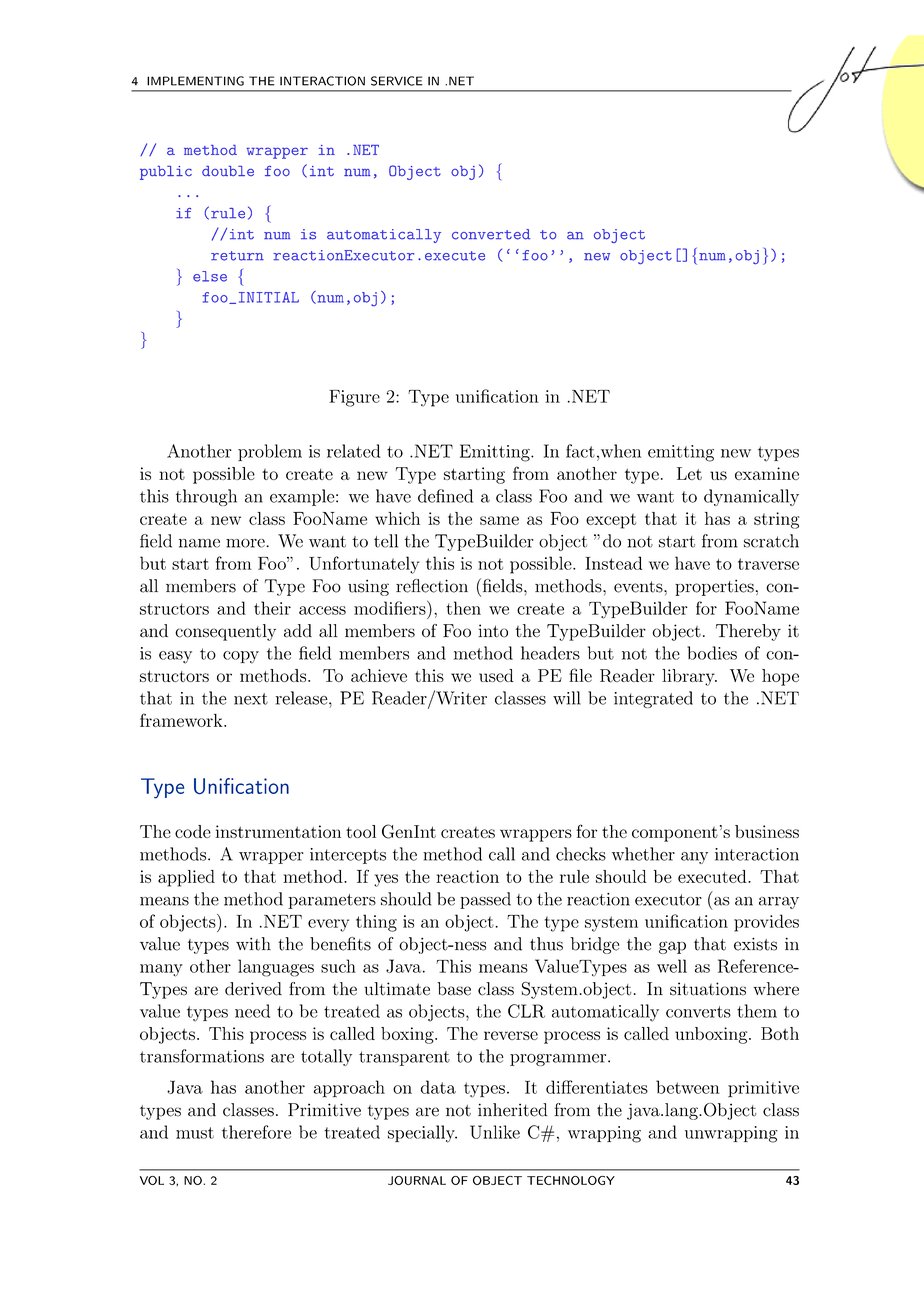  Describe the element at coordinates (270, 452) in the document. I see `problem` at that location.
